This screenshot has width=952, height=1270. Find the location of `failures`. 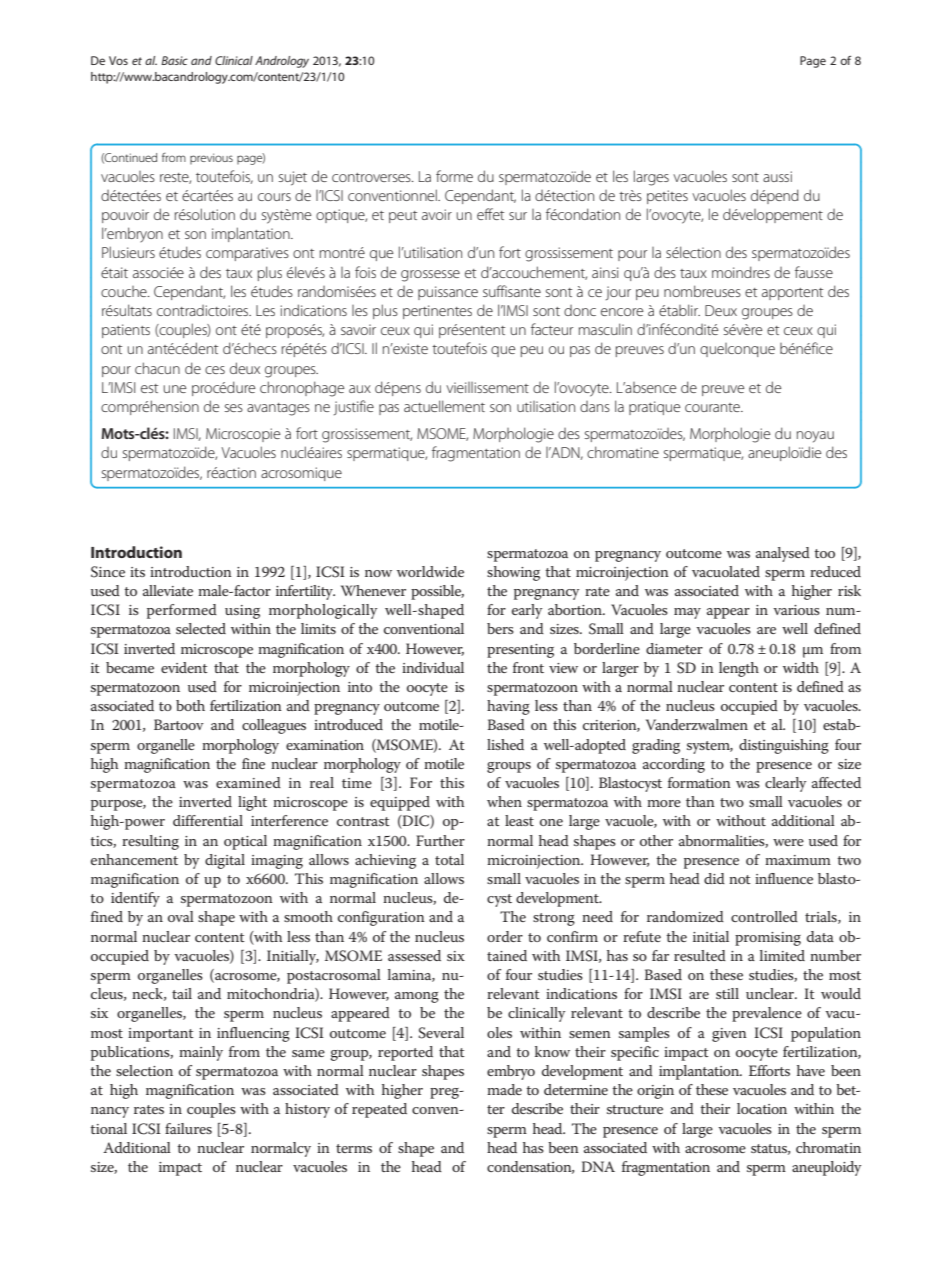

failures is located at coordinates (188, 1128).
